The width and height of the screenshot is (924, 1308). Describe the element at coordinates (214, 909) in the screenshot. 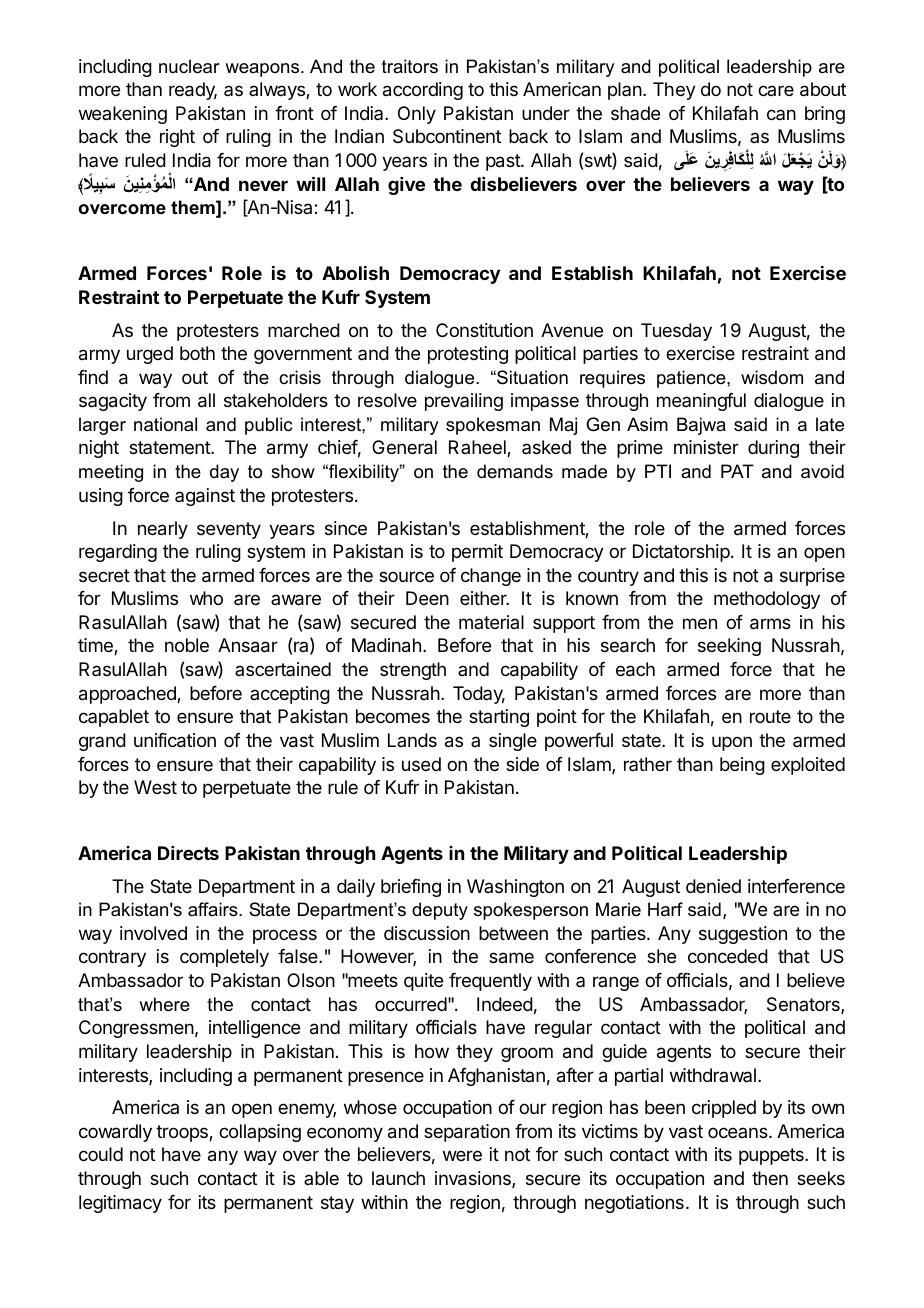

I see `affairs` at that location.
